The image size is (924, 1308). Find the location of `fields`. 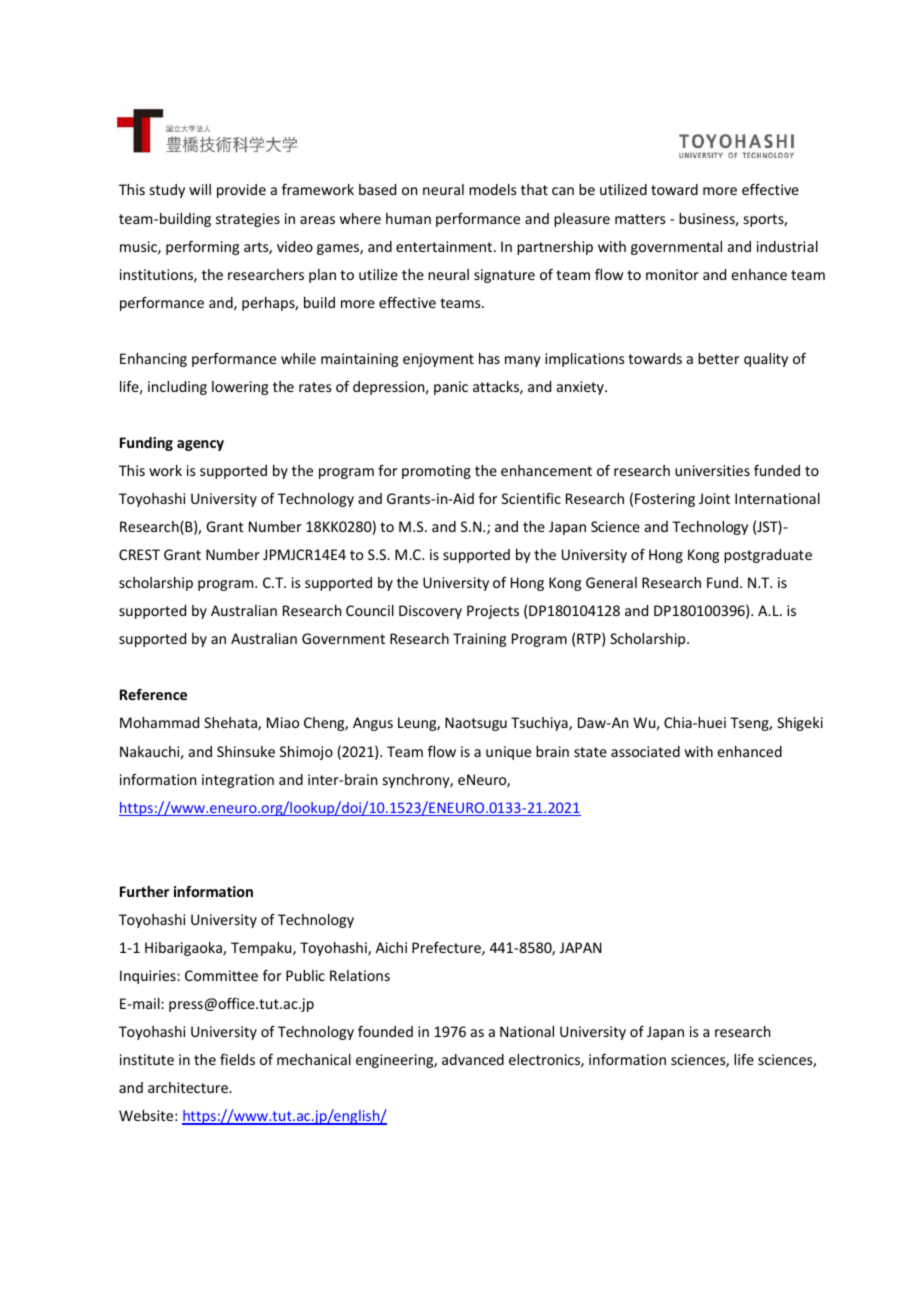

fields is located at coordinates (237, 1059).
